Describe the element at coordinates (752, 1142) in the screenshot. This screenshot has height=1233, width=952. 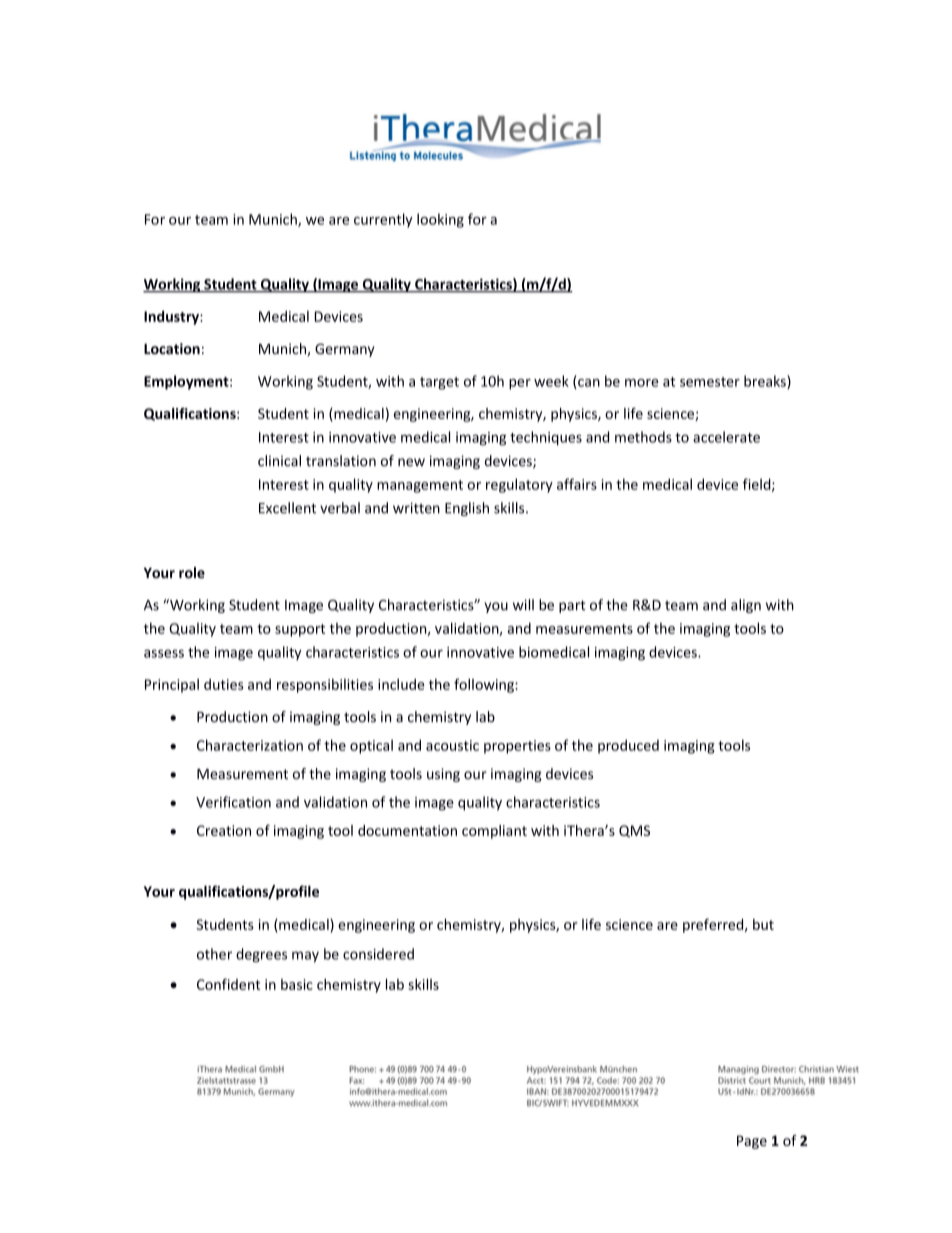
I see `Page` at that location.
